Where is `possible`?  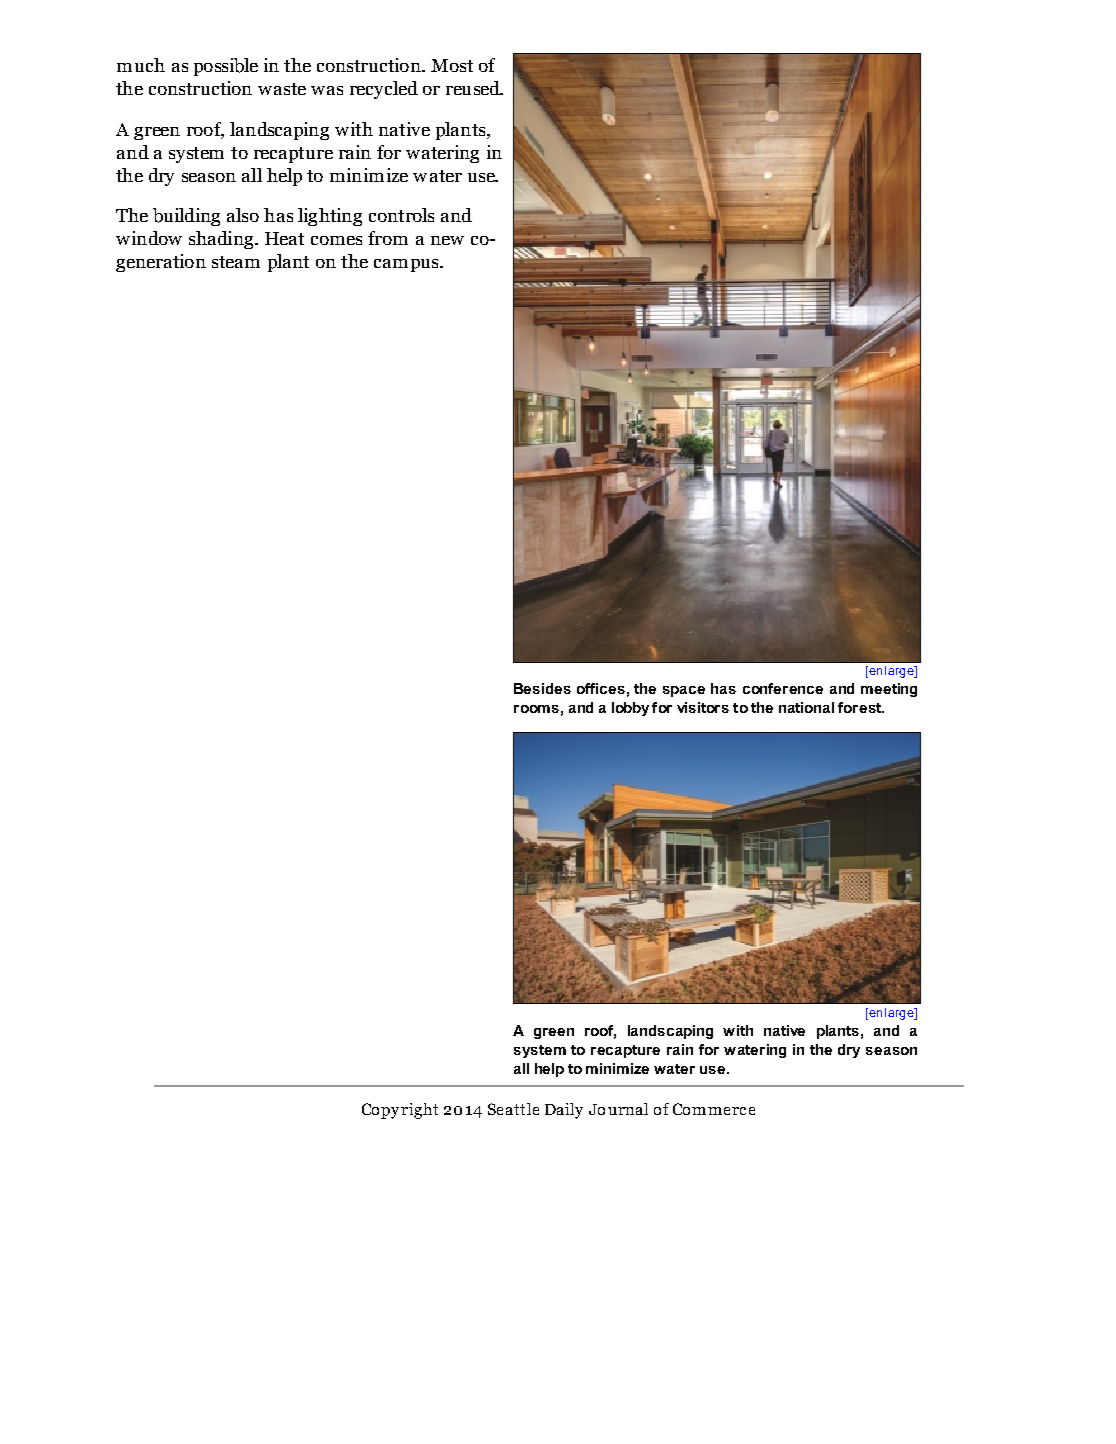 possible is located at coordinates (226, 67).
